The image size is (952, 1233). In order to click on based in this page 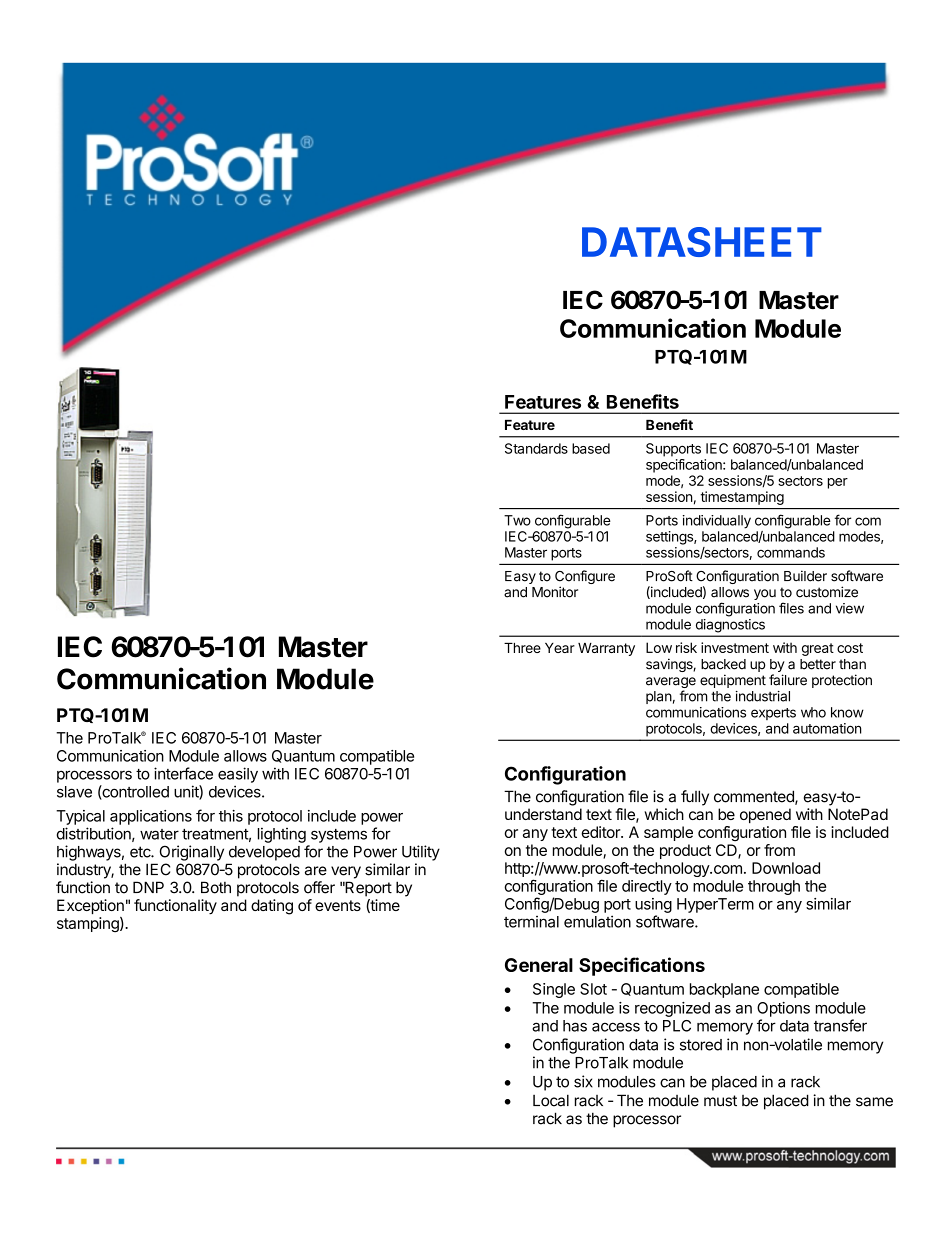, I will do `click(591, 448)`.
